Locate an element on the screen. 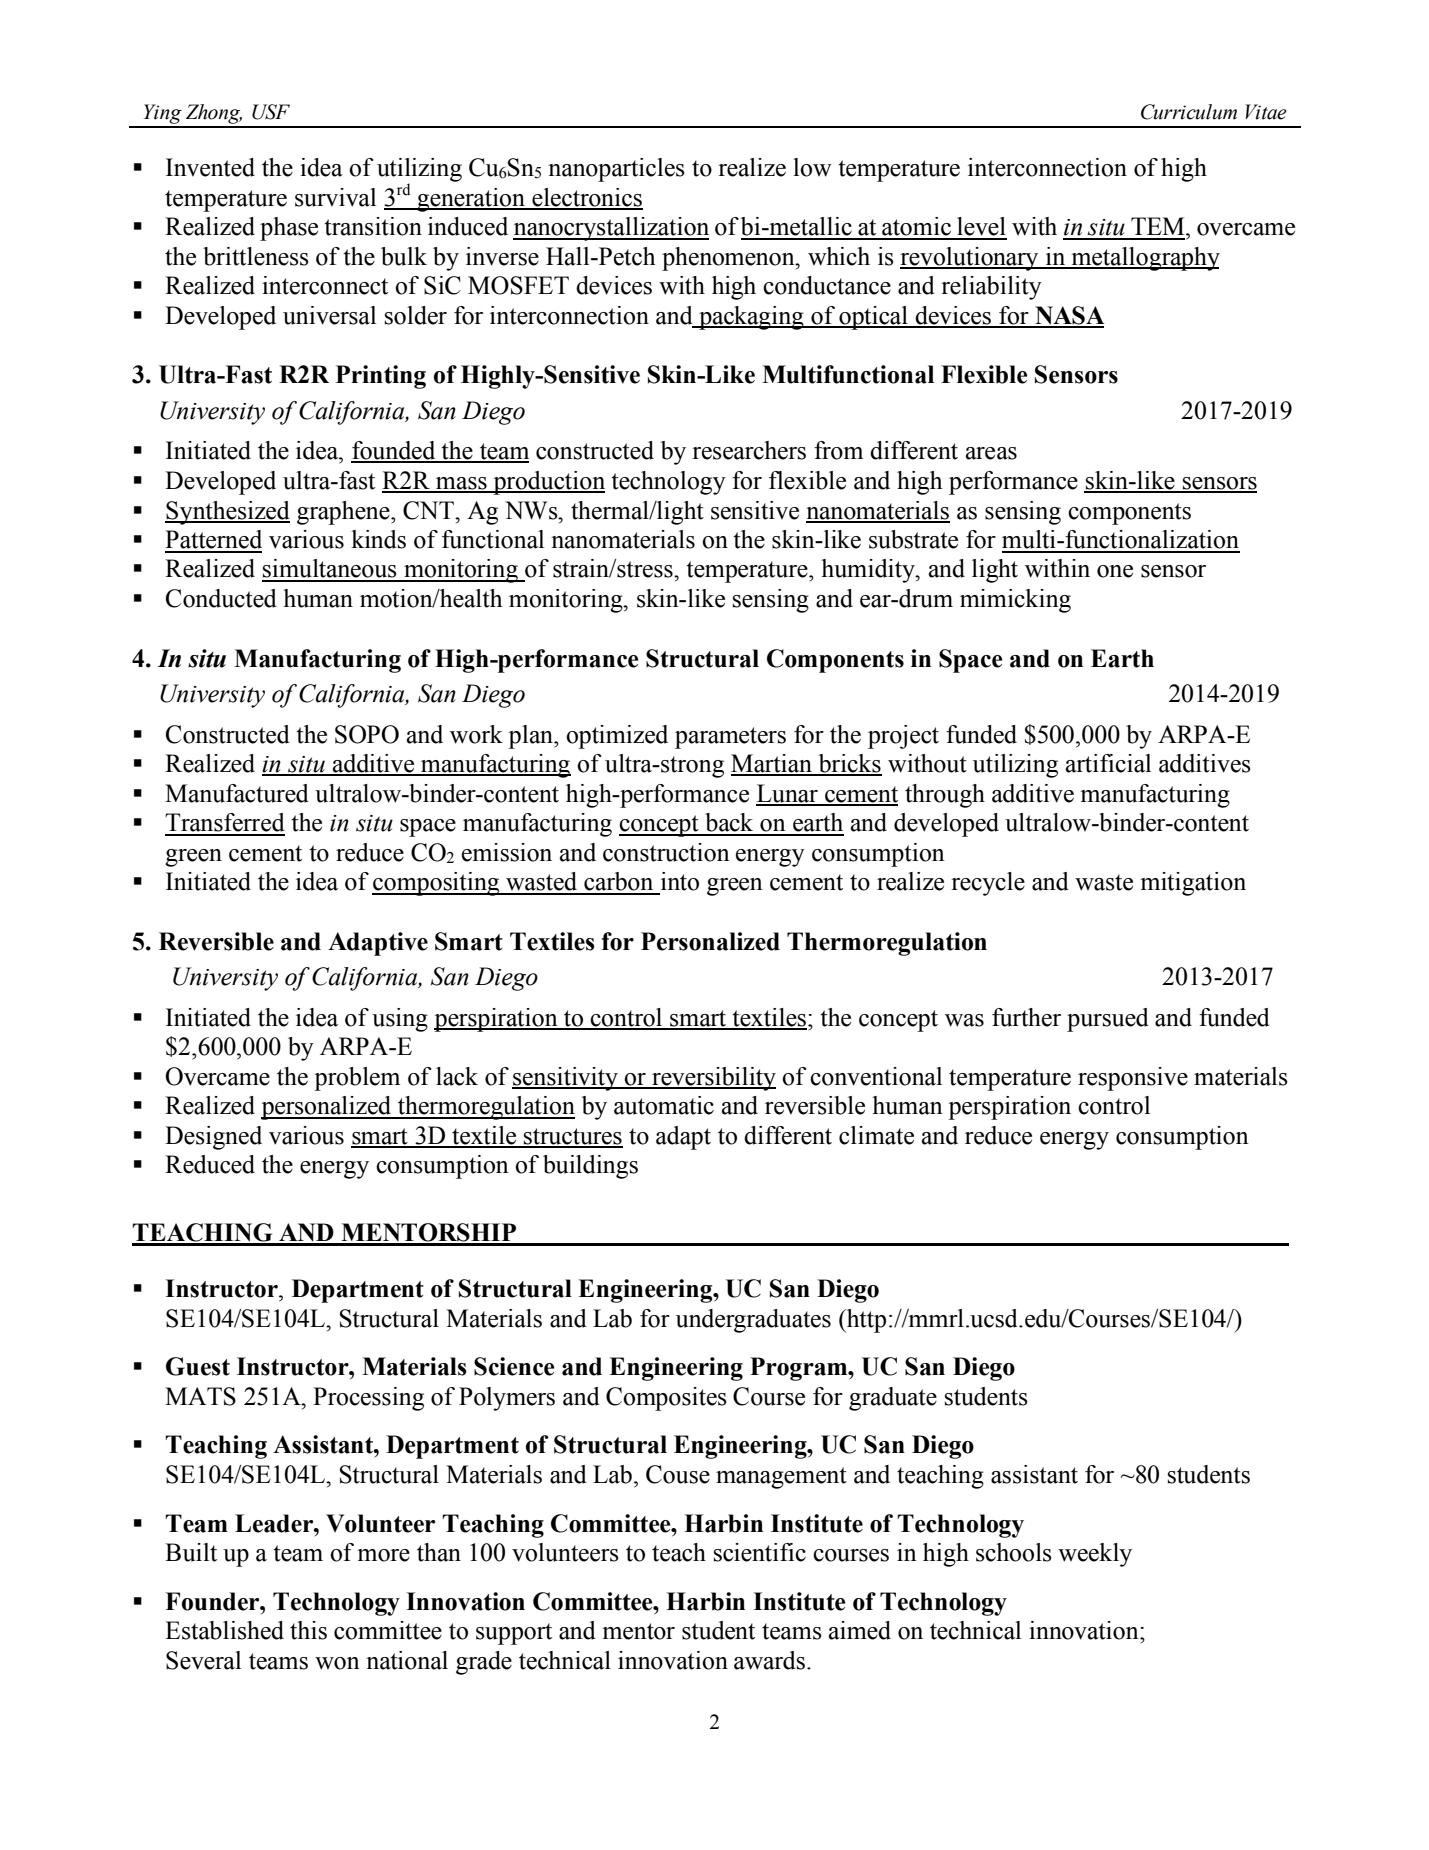  compositing is located at coordinates (437, 884).
